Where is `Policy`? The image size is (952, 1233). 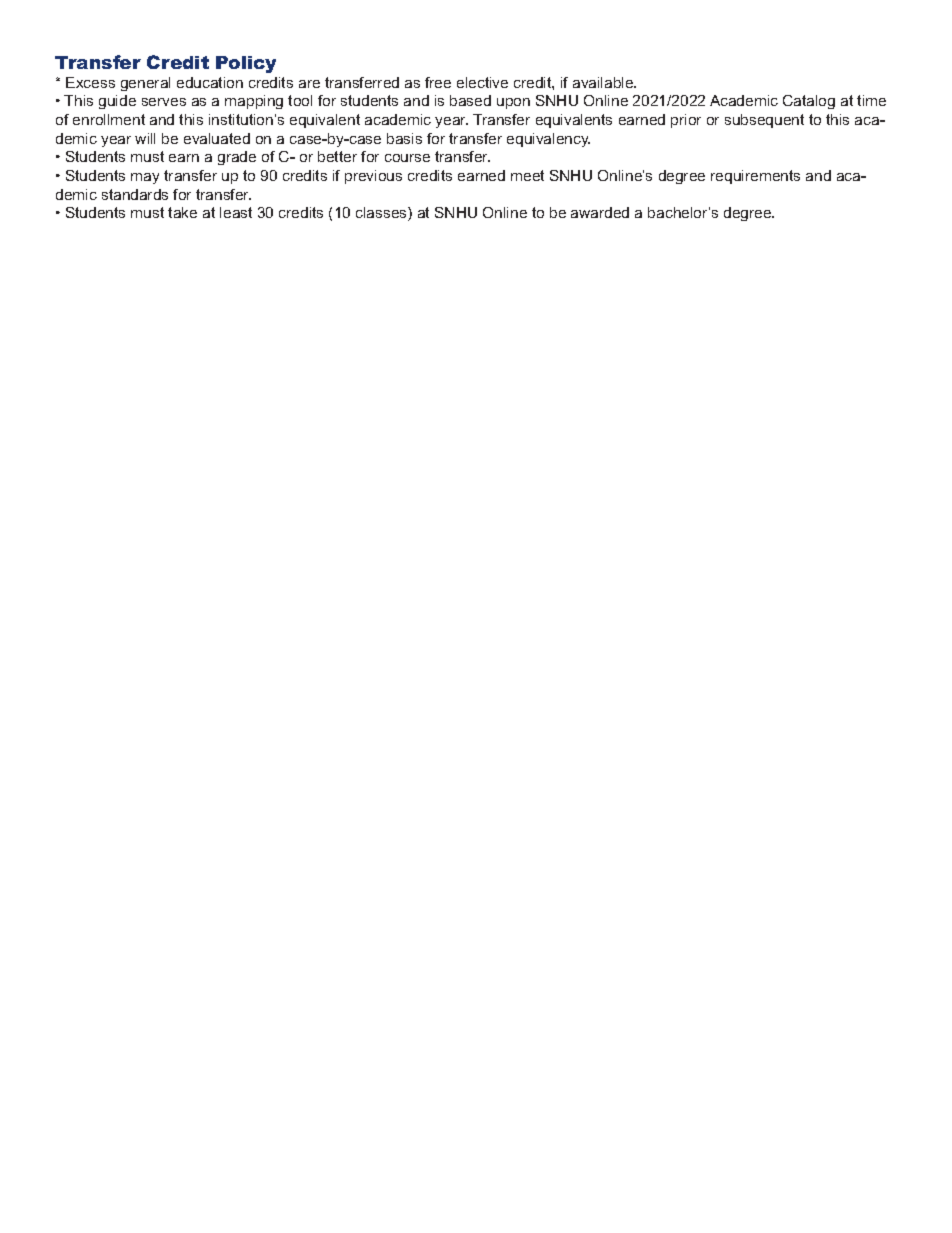 Policy is located at coordinates (246, 64).
